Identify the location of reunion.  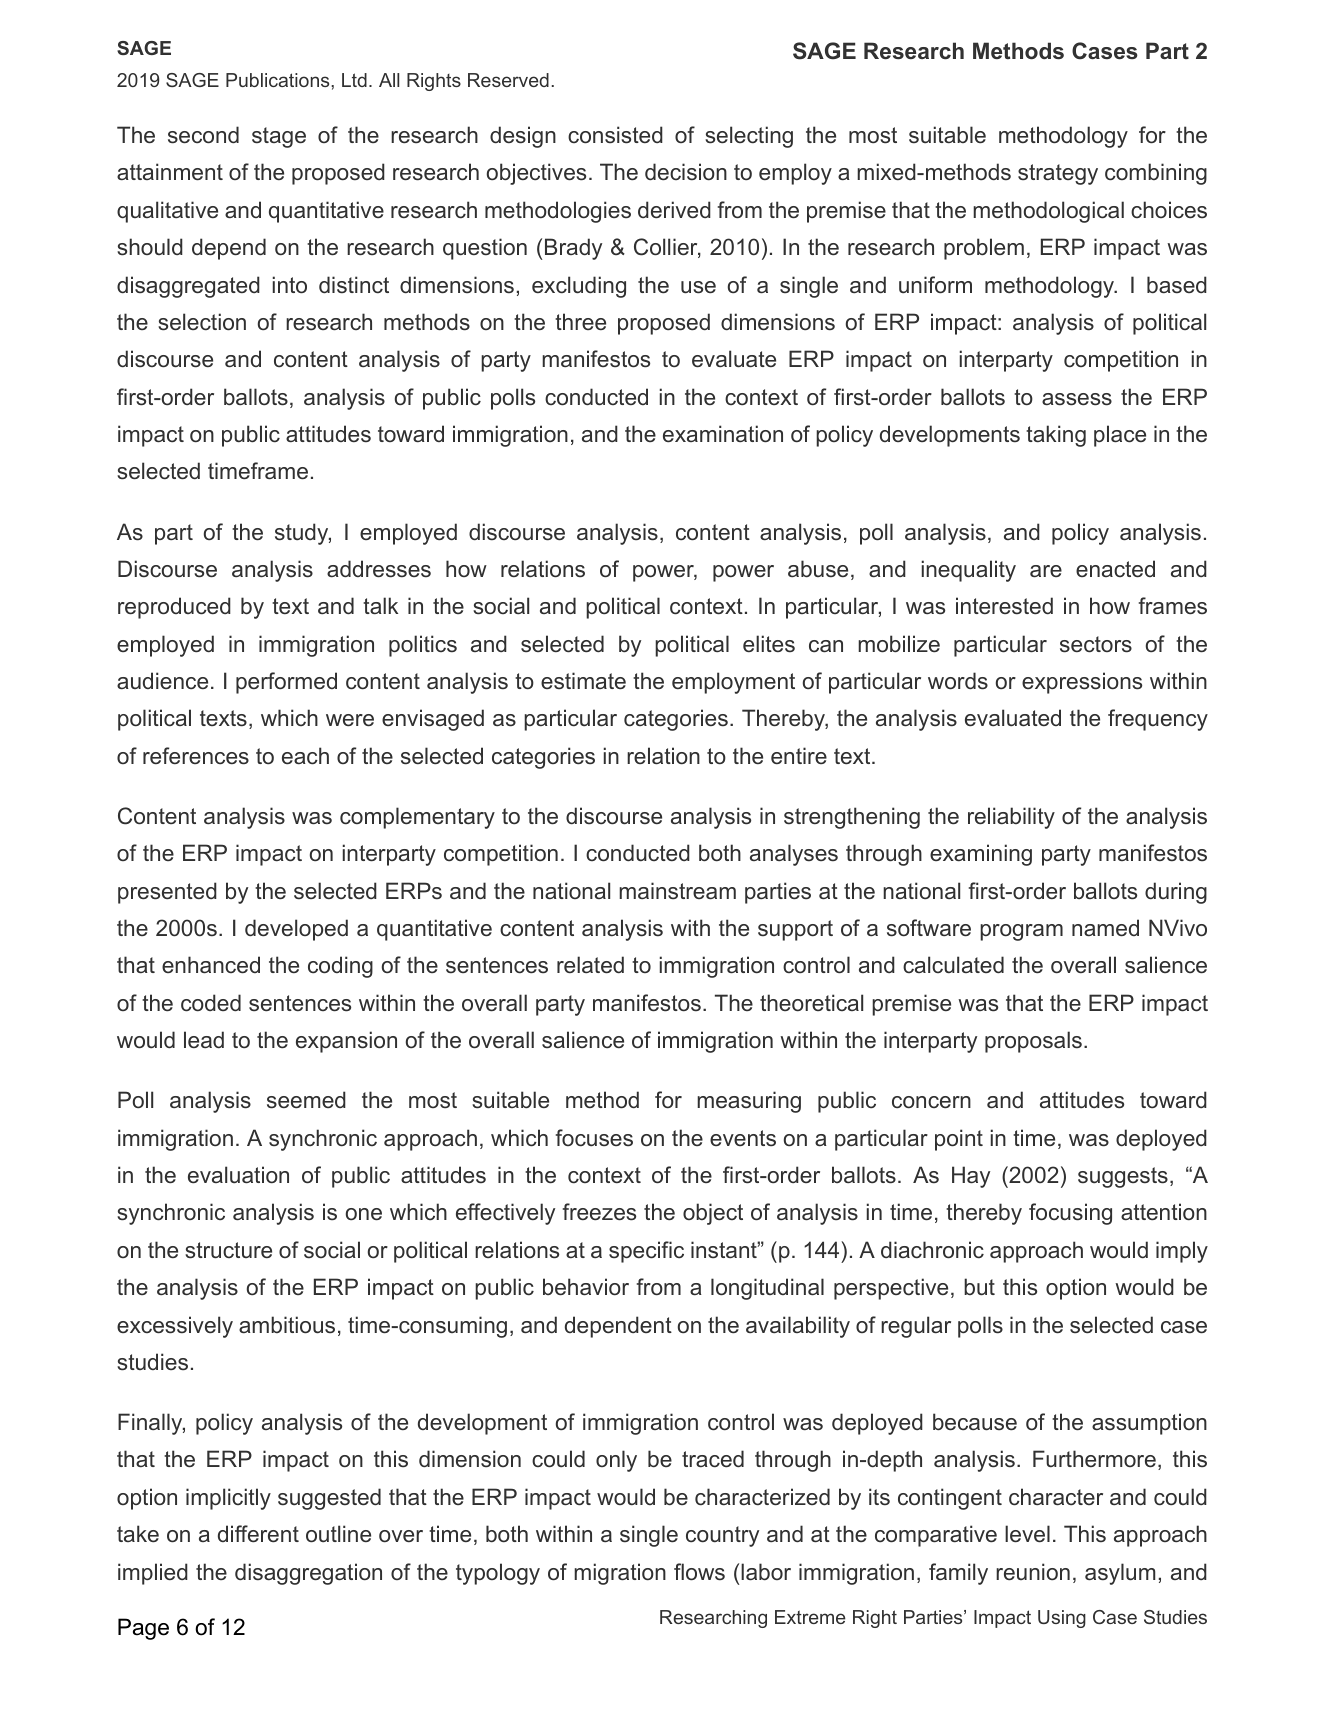
(1033, 1572).
